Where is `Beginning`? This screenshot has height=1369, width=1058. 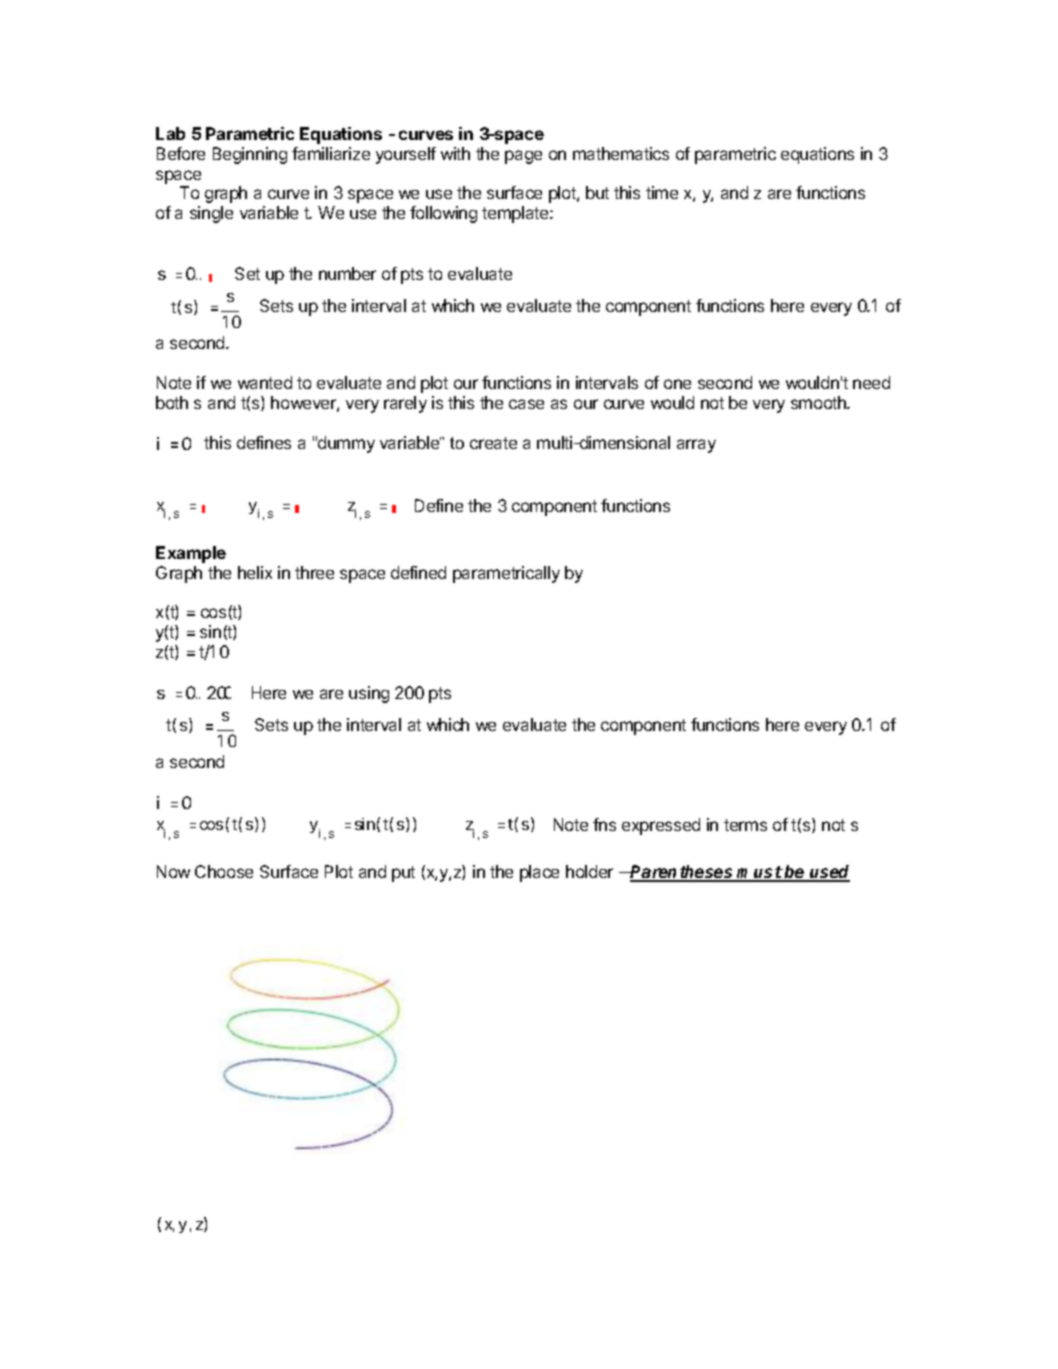 Beginning is located at coordinates (250, 155).
